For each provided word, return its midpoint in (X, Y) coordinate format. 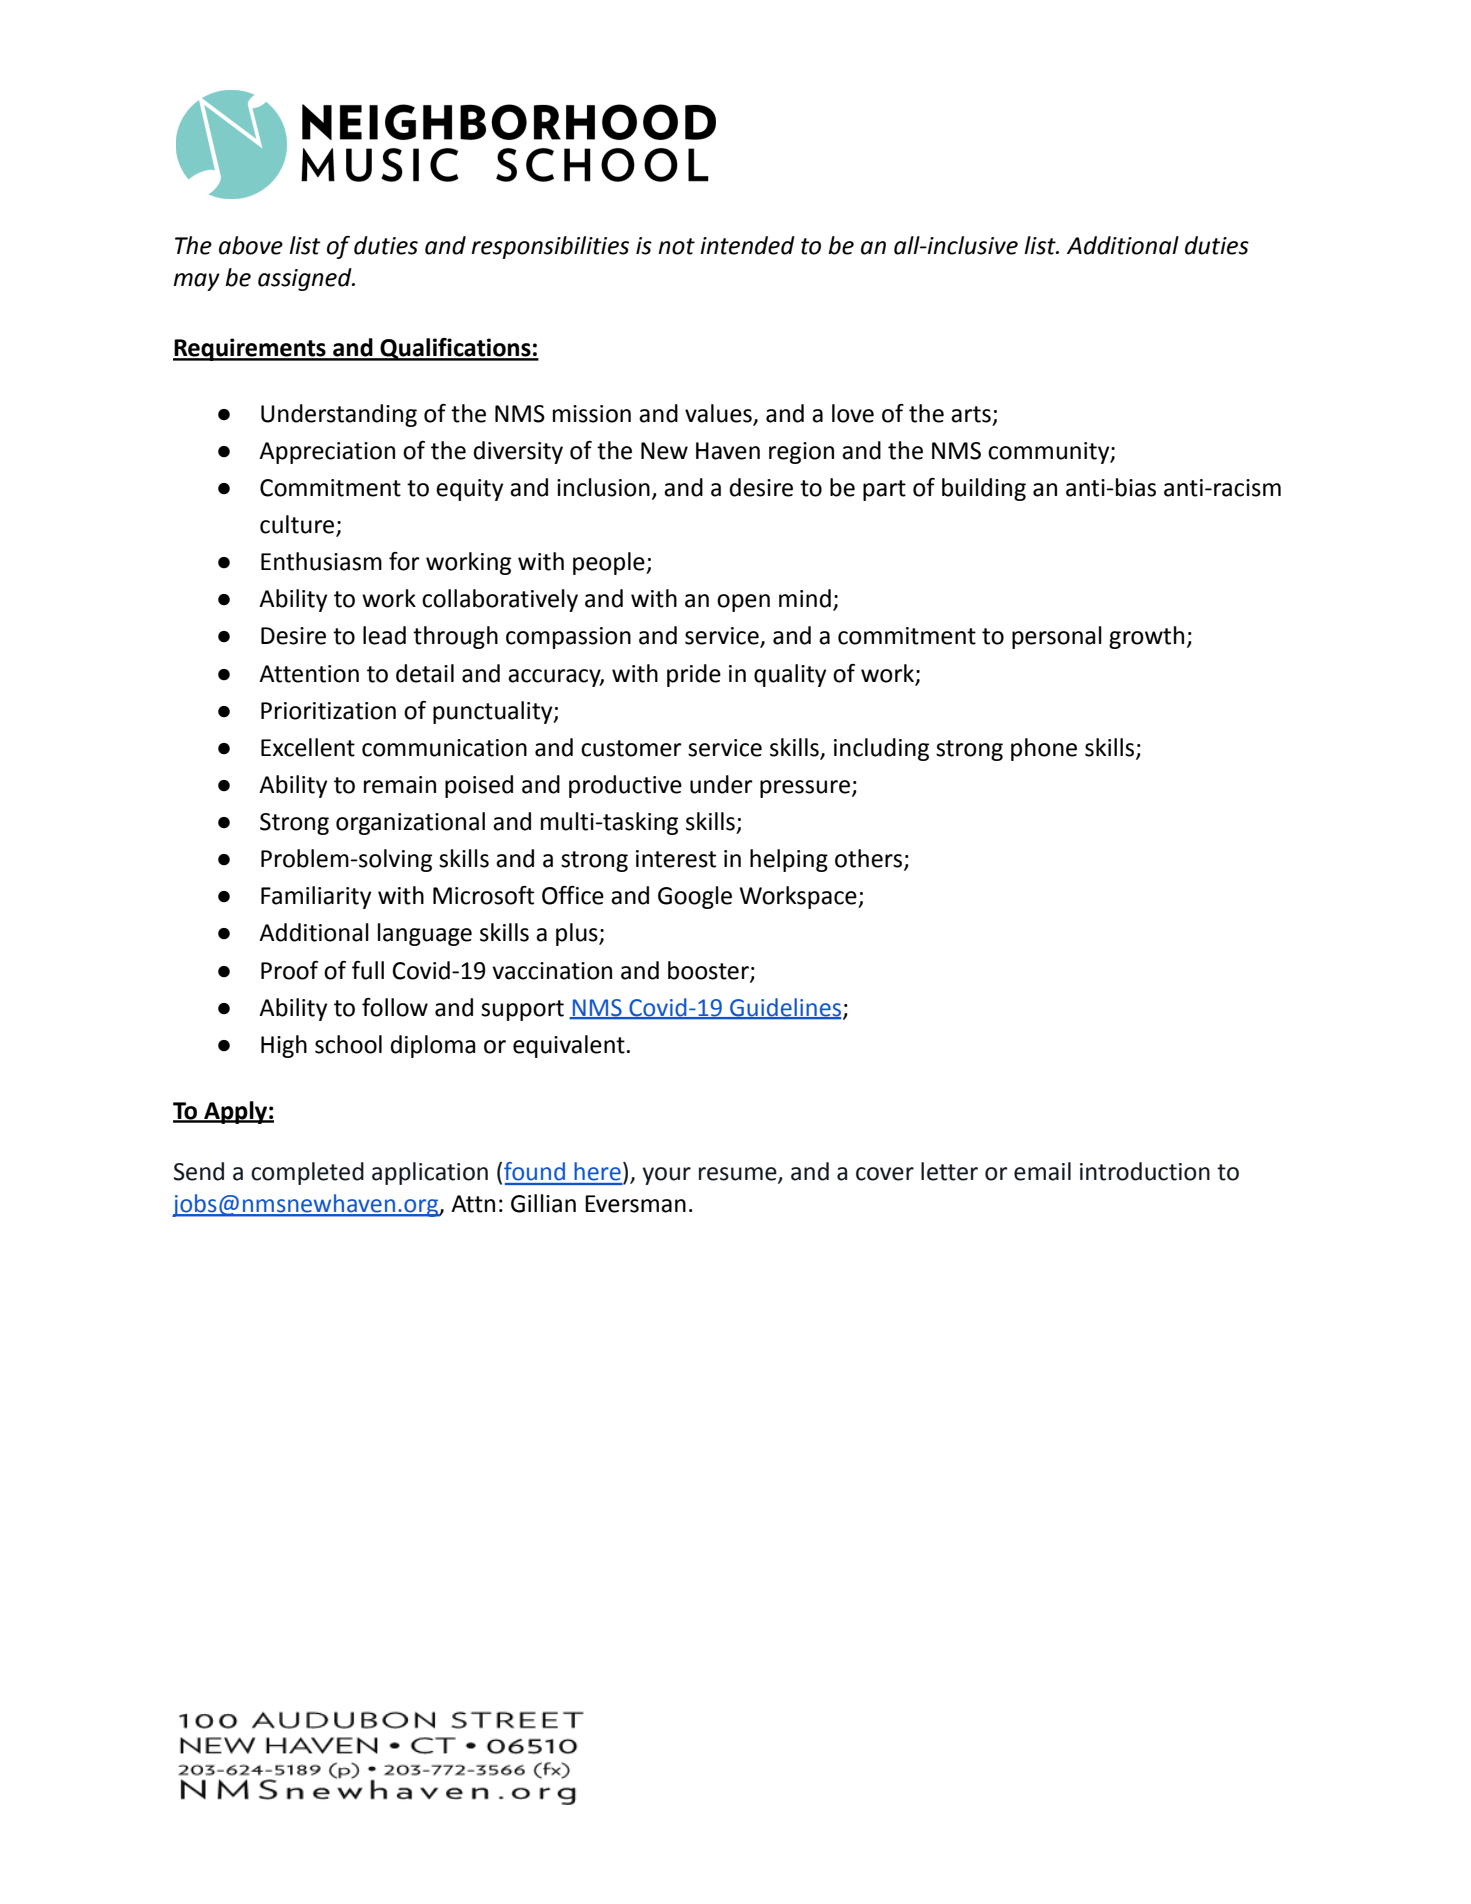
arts (971, 414)
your (666, 1176)
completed (307, 1173)
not (676, 246)
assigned (306, 279)
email (1042, 1171)
